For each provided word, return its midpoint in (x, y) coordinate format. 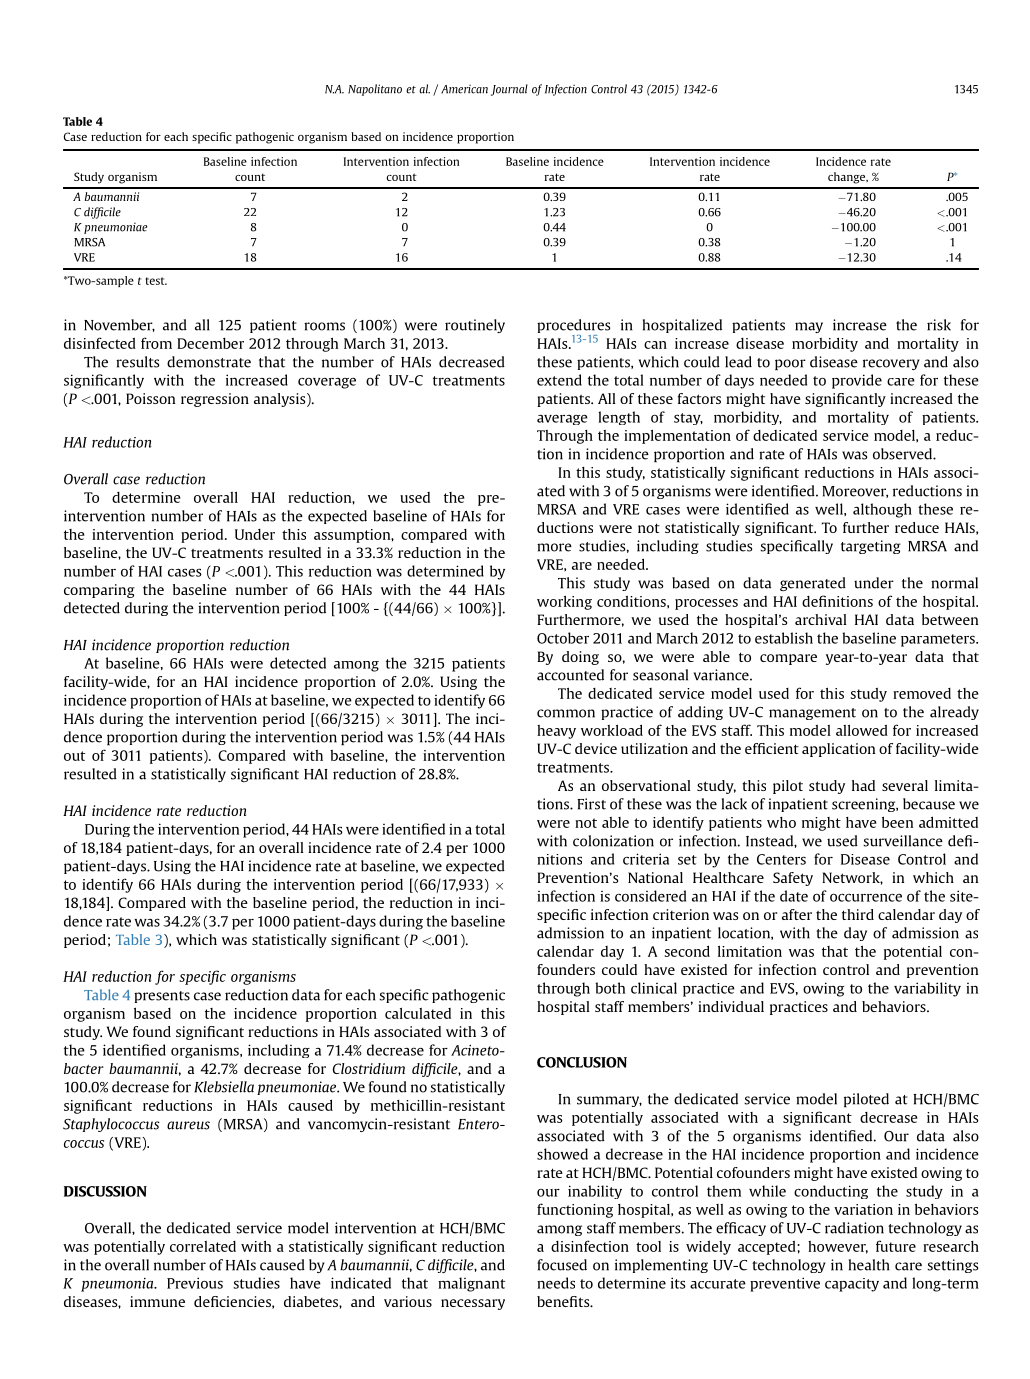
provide (857, 381)
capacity (852, 1285)
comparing (99, 591)
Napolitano (375, 90)
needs (556, 1283)
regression (215, 400)
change (848, 178)
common (566, 713)
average (562, 420)
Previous (195, 1283)
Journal (509, 90)
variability (927, 989)
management (812, 714)
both (610, 988)
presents (162, 997)
